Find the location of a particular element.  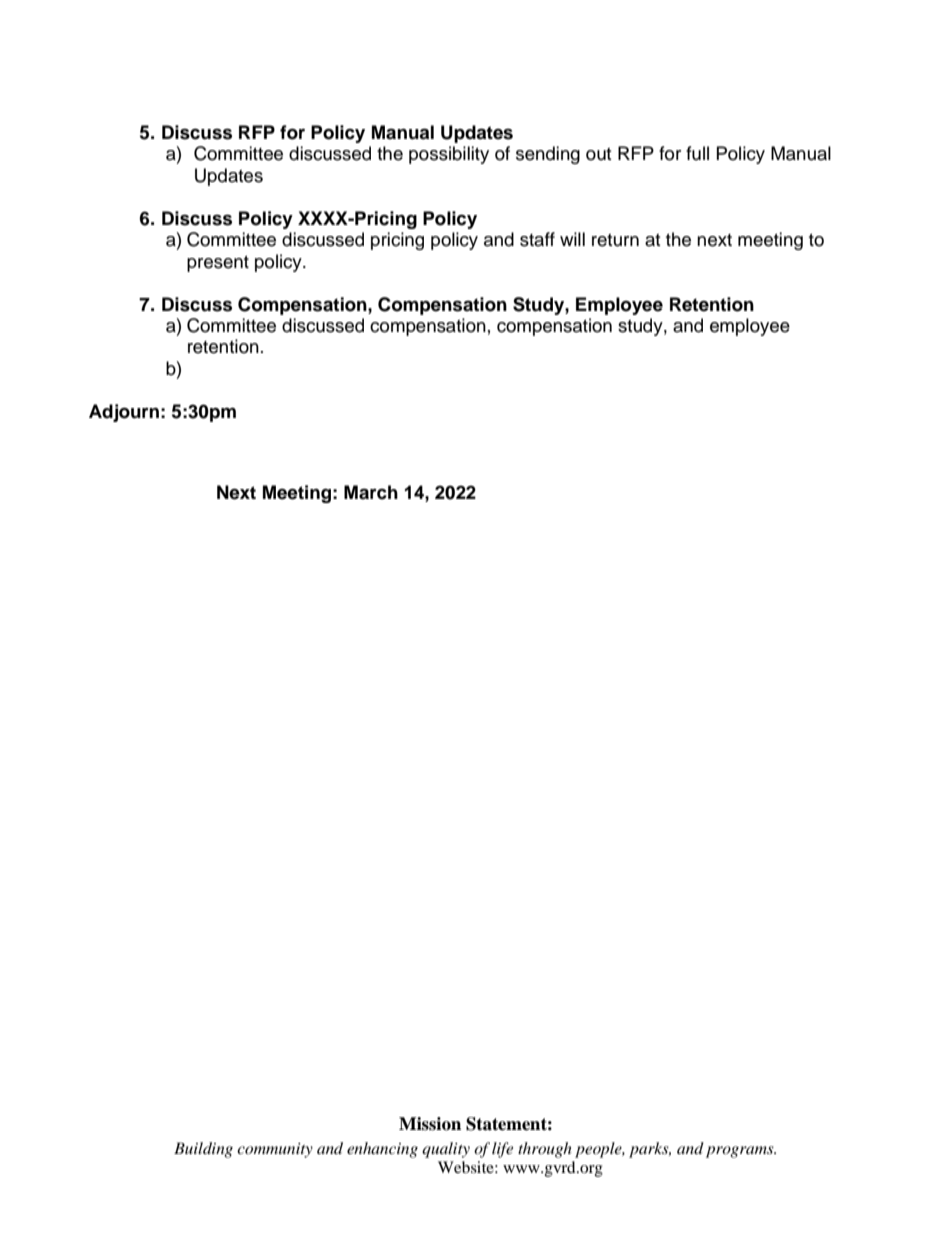

community is located at coordinates (275, 1150).
